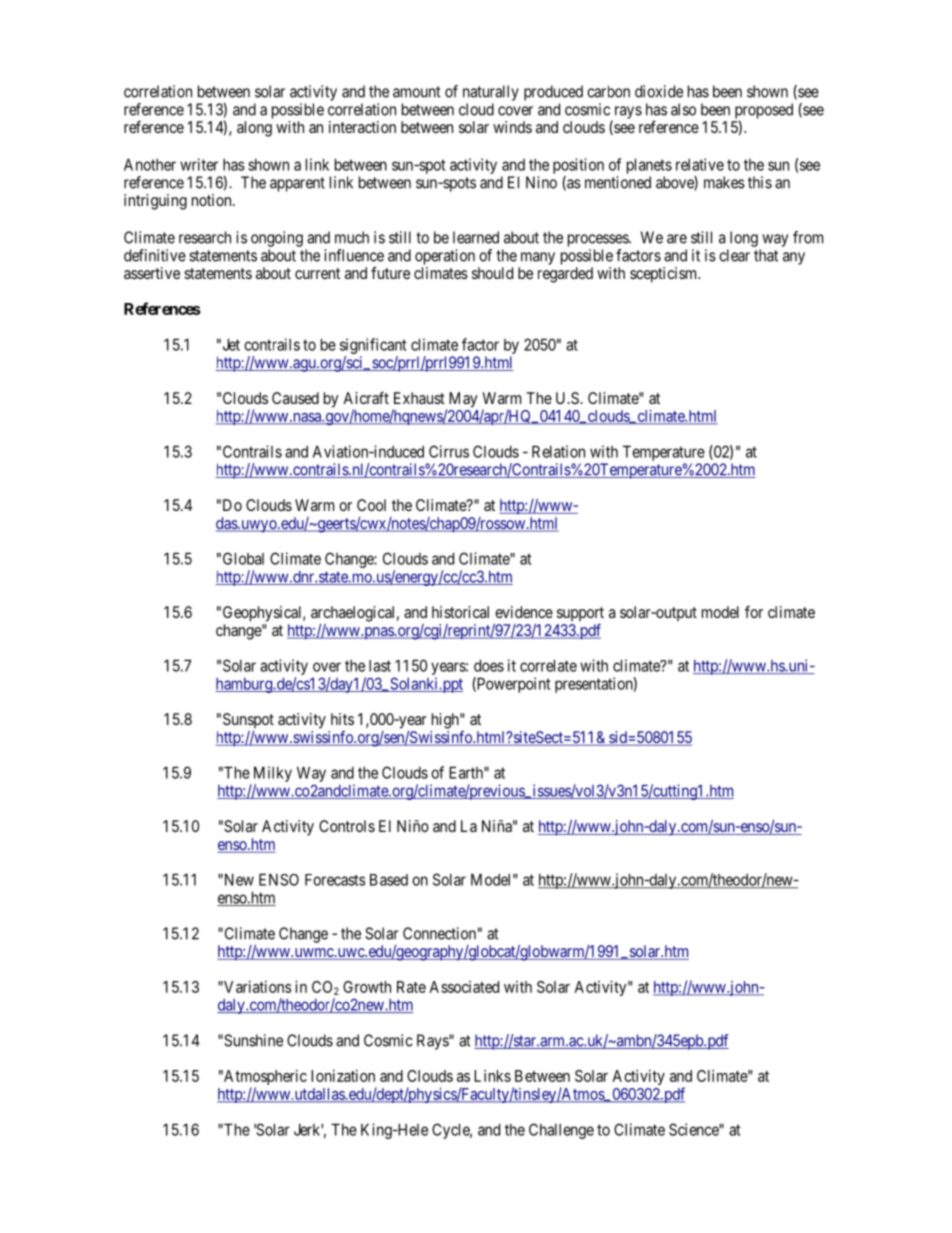  Describe the element at coordinates (561, 1131) in the screenshot. I see `Challenge` at that location.
